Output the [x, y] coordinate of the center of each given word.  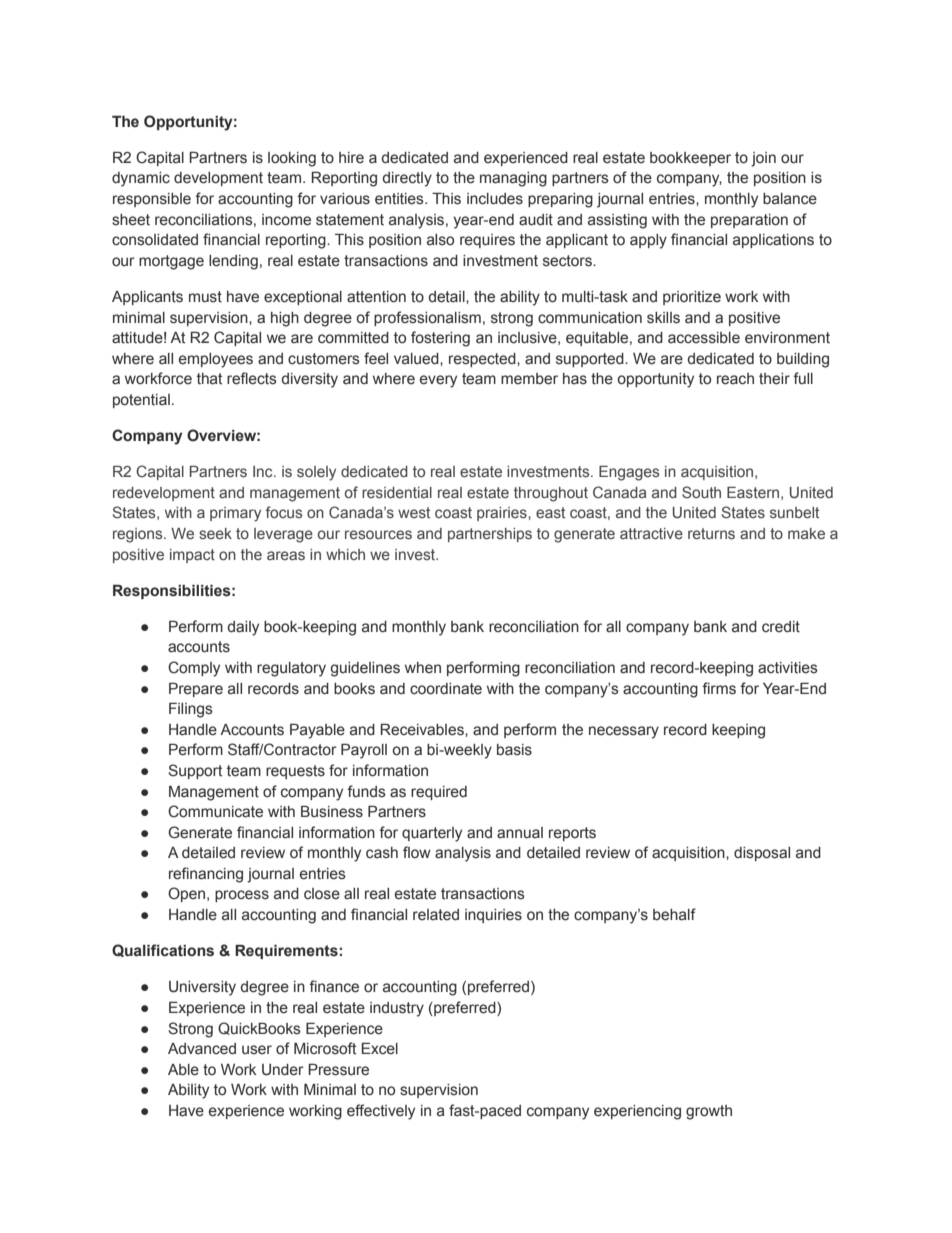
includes [495, 199]
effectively [381, 1112]
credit [781, 627]
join [763, 159]
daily [243, 628]
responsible [152, 200]
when [423, 668]
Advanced [202, 1049]
